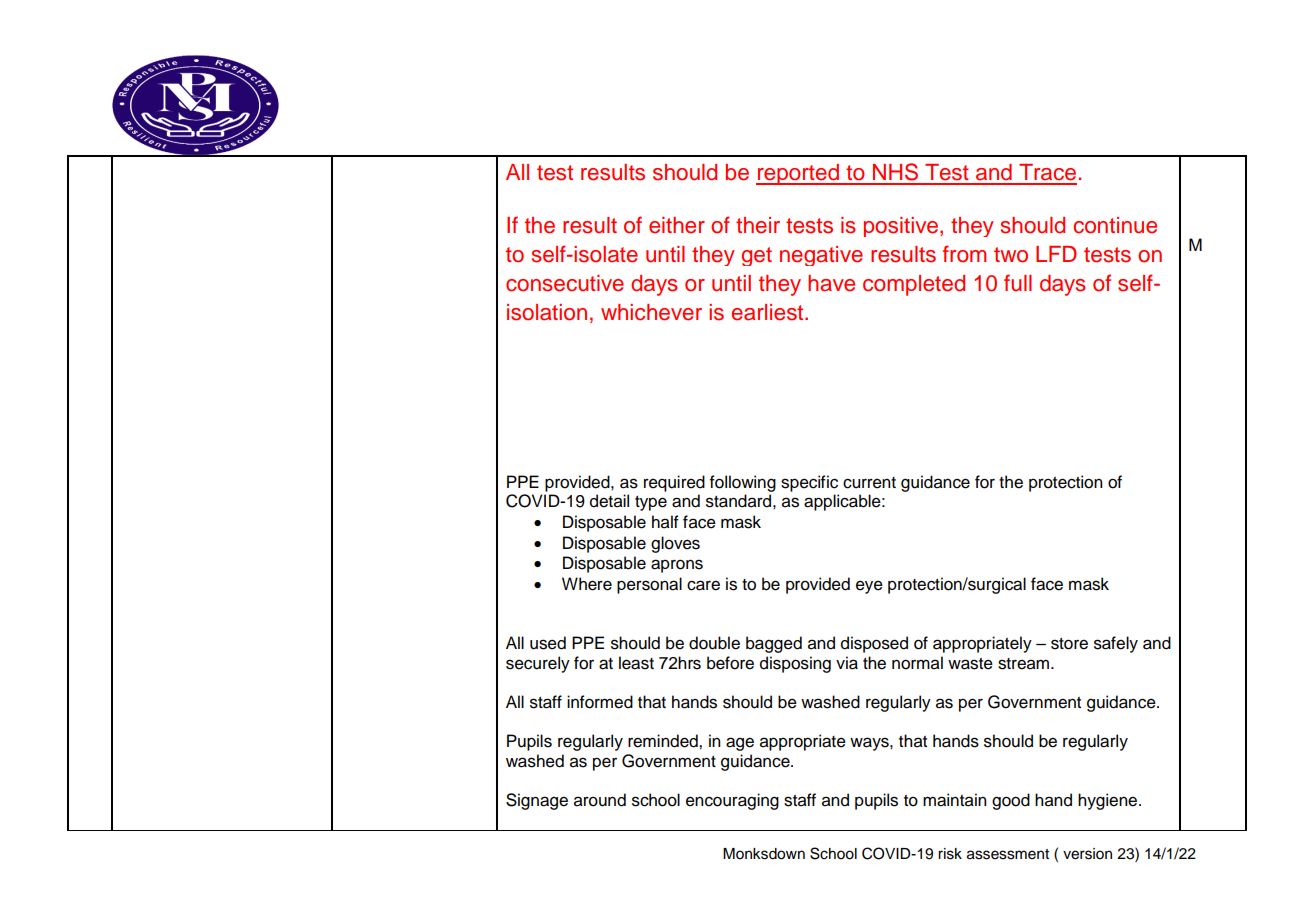  I want to click on current, so click(869, 483).
